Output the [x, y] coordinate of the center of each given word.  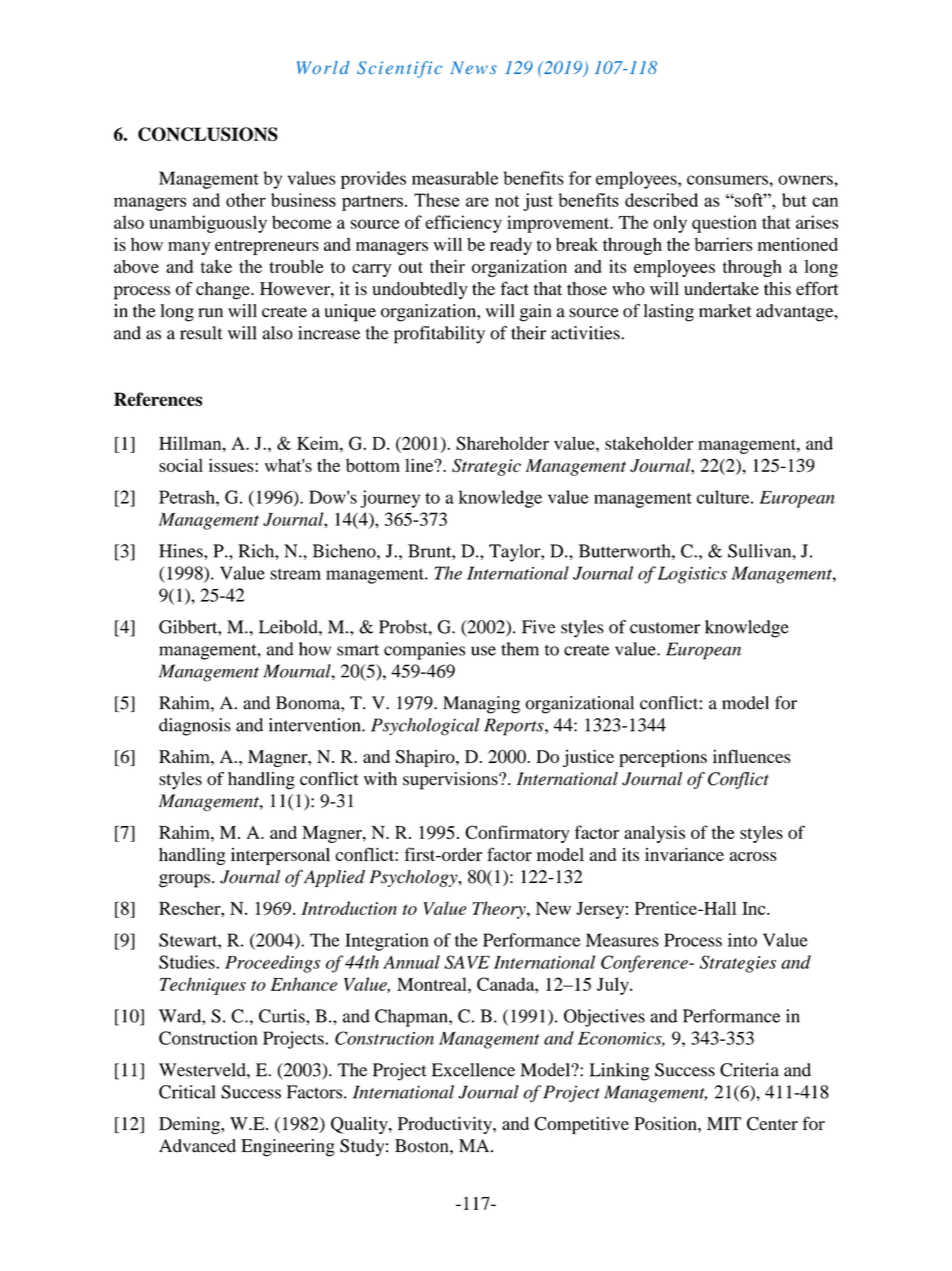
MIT [724, 1123]
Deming [190, 1125]
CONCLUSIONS [208, 134]
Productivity [446, 1125]
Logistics [692, 575]
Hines [182, 551]
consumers [727, 180]
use [483, 651]
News [473, 67]
